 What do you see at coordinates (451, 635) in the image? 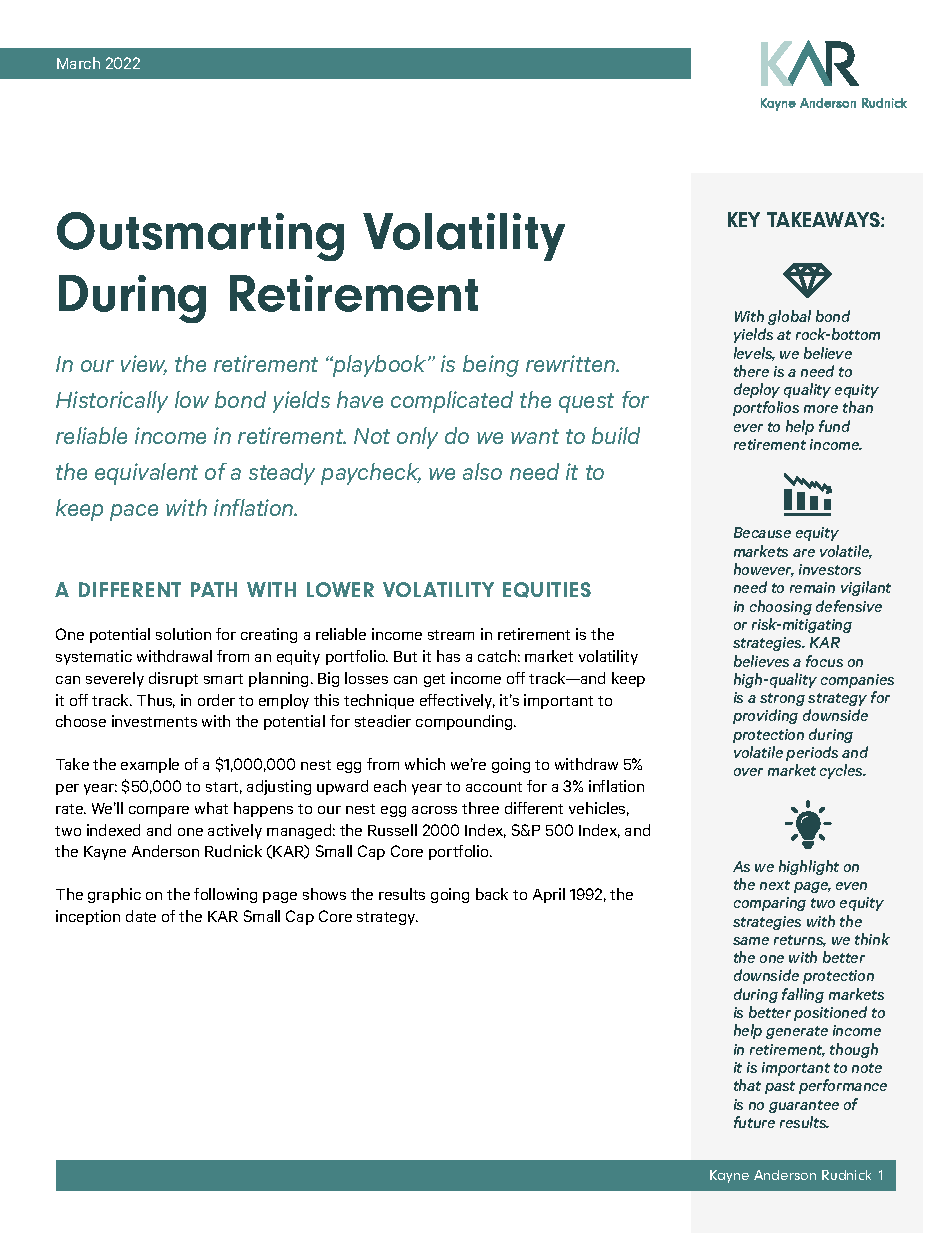
I see `stream` at bounding box center [451, 635].
